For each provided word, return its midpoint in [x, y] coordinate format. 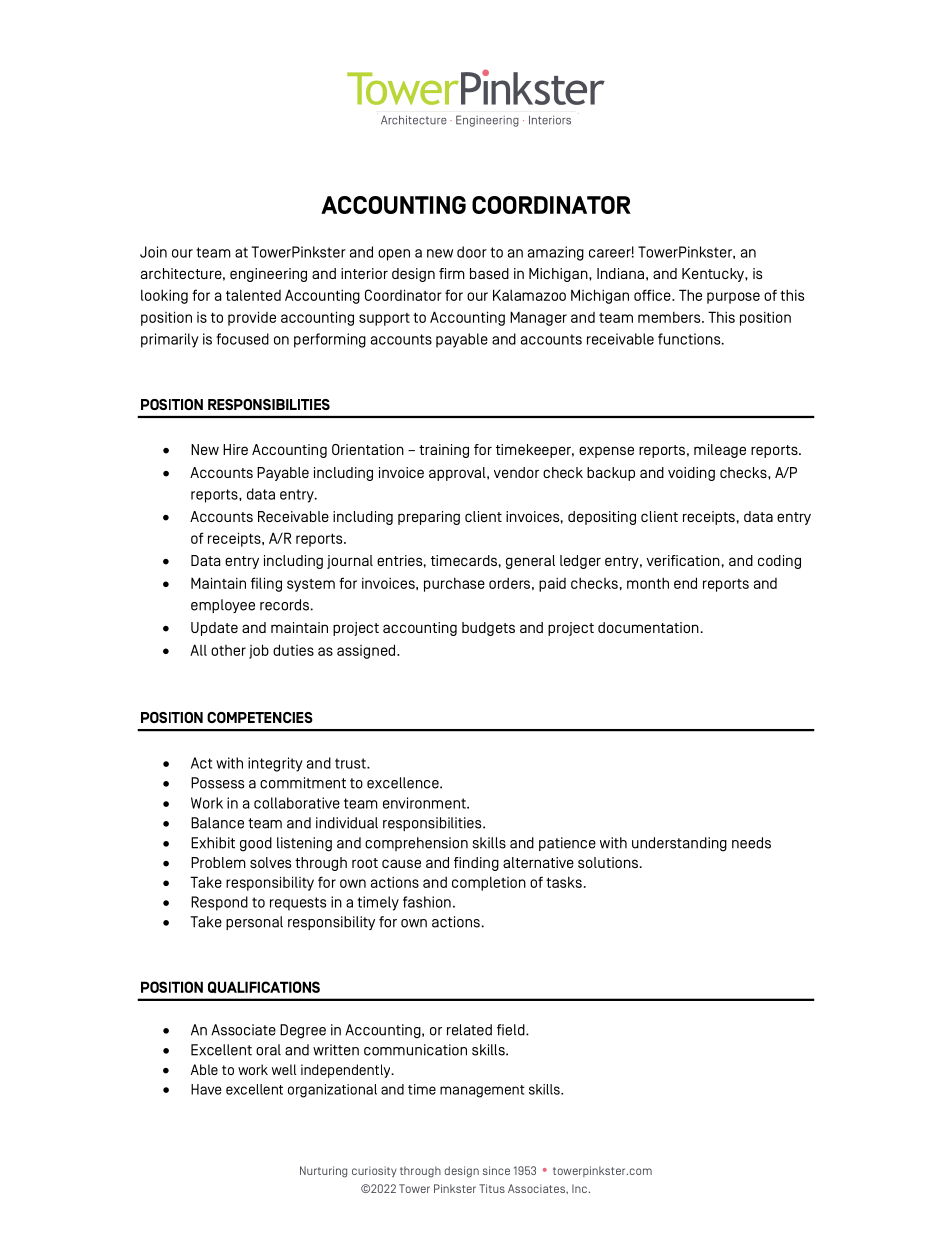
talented [253, 295]
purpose [733, 298]
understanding [679, 844]
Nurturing [323, 1172]
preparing [429, 518]
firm [452, 273]
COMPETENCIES [260, 717]
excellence [404, 783]
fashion [427, 902]
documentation [648, 627]
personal [254, 923]
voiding [691, 474]
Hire [235, 449]
